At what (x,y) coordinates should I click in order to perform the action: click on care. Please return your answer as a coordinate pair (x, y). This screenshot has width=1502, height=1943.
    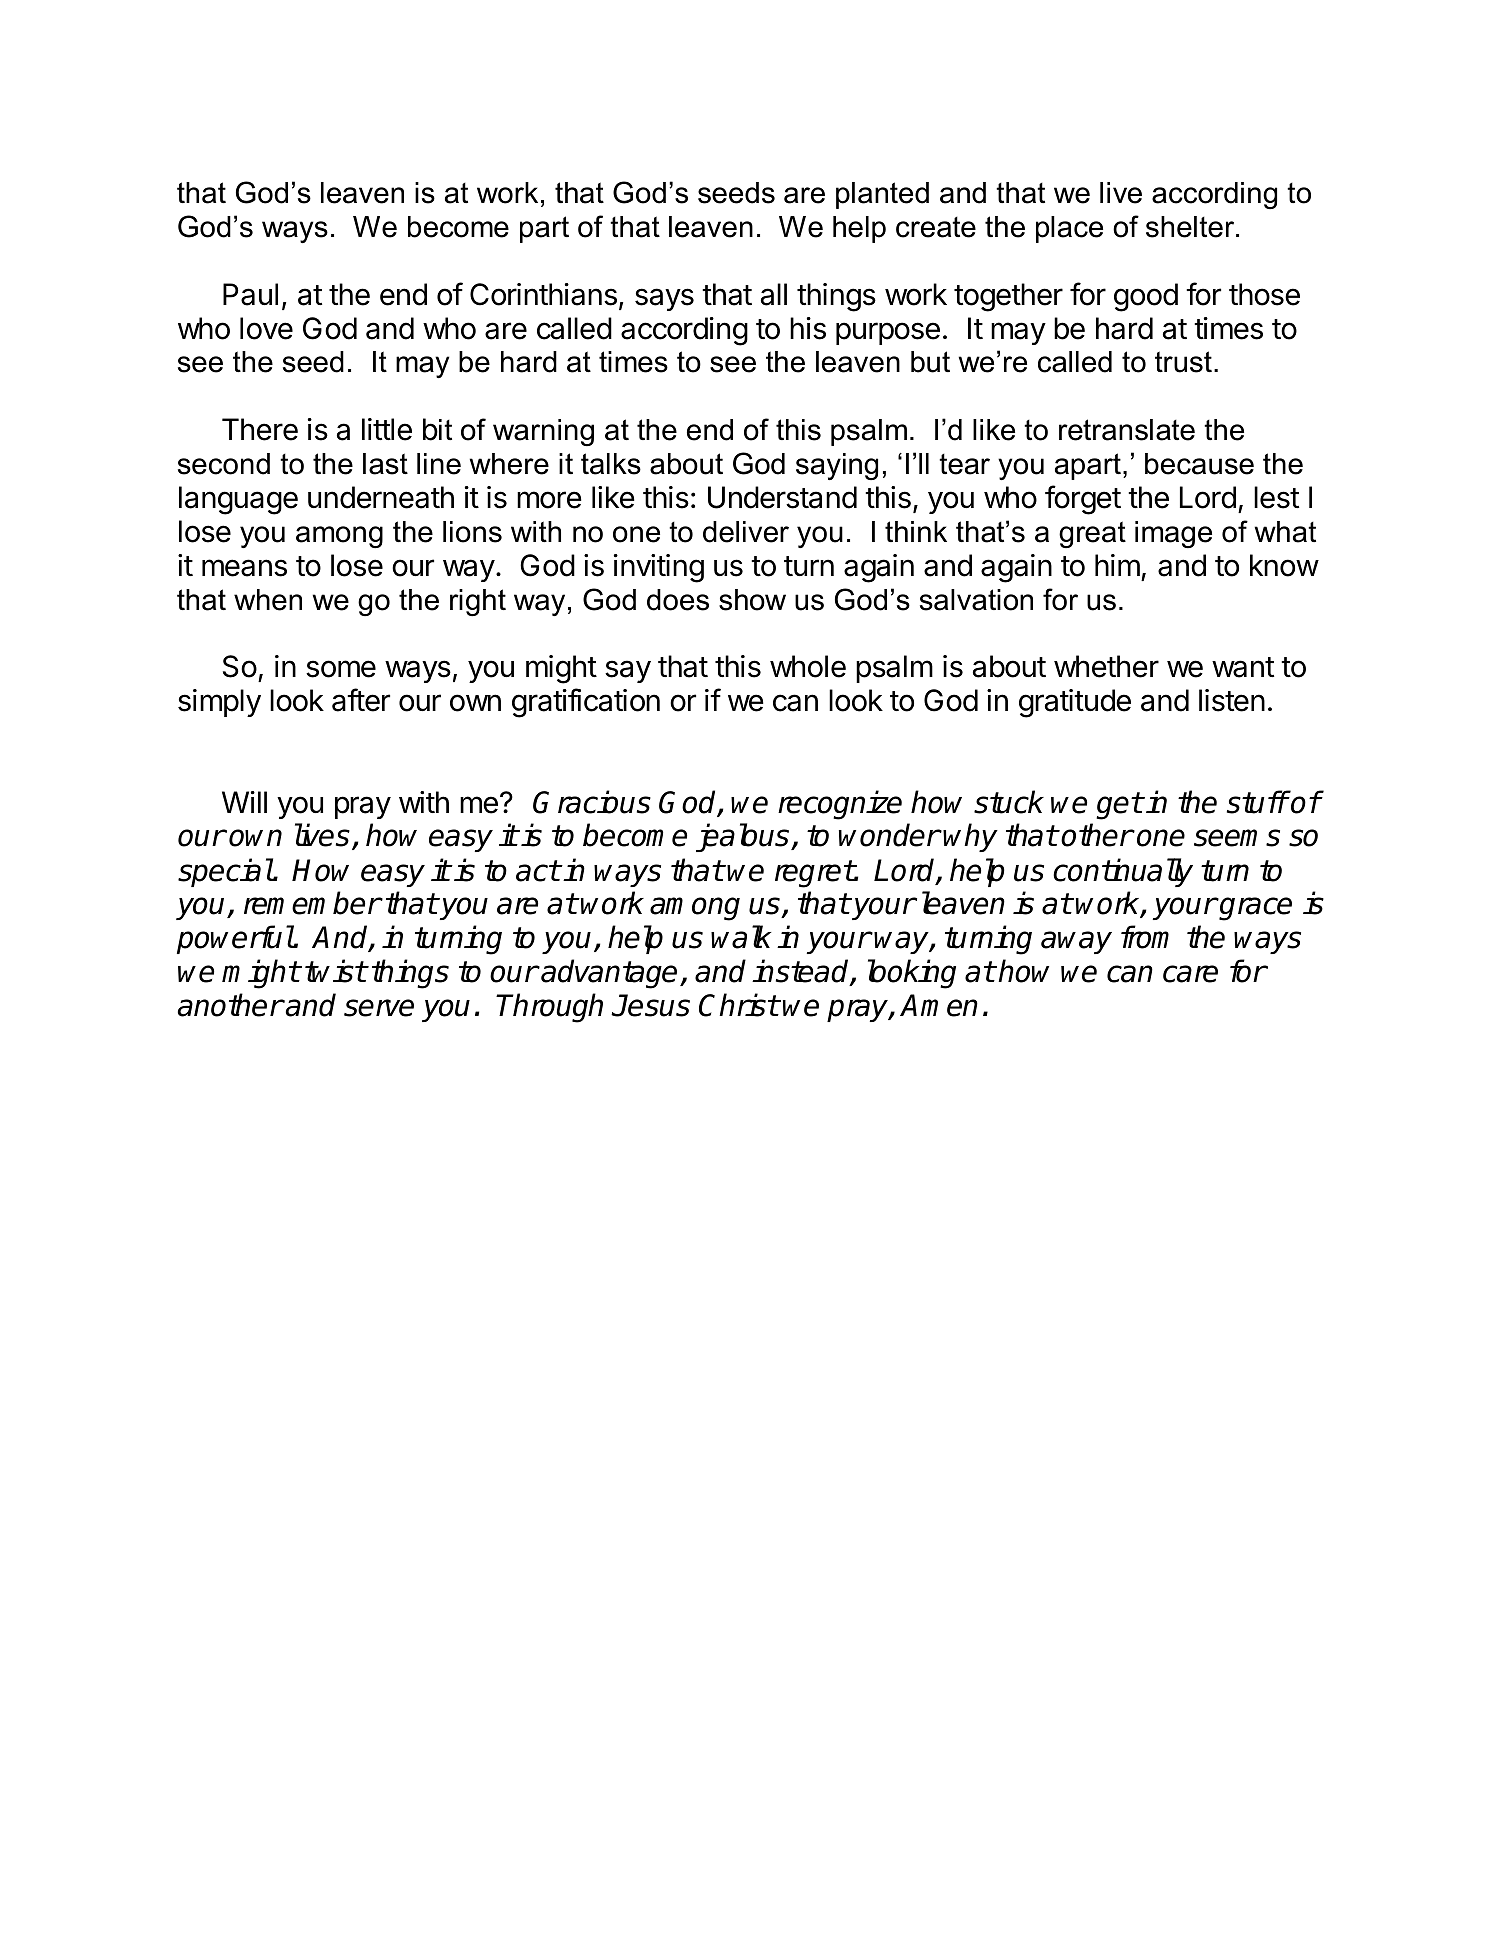
    Looking at the image, I should click on (1190, 974).
